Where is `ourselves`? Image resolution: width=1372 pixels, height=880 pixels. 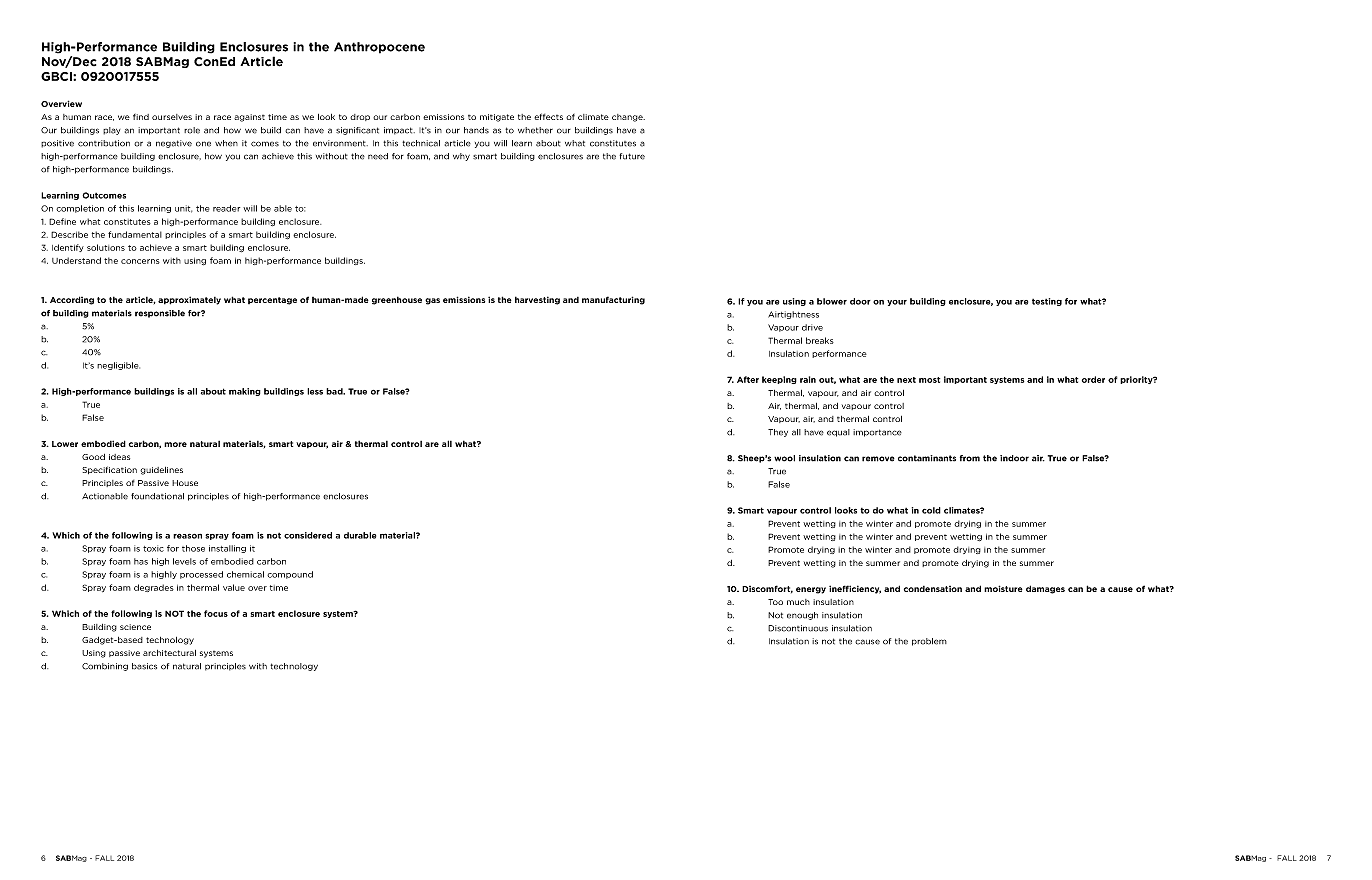 ourselves is located at coordinates (172, 117).
